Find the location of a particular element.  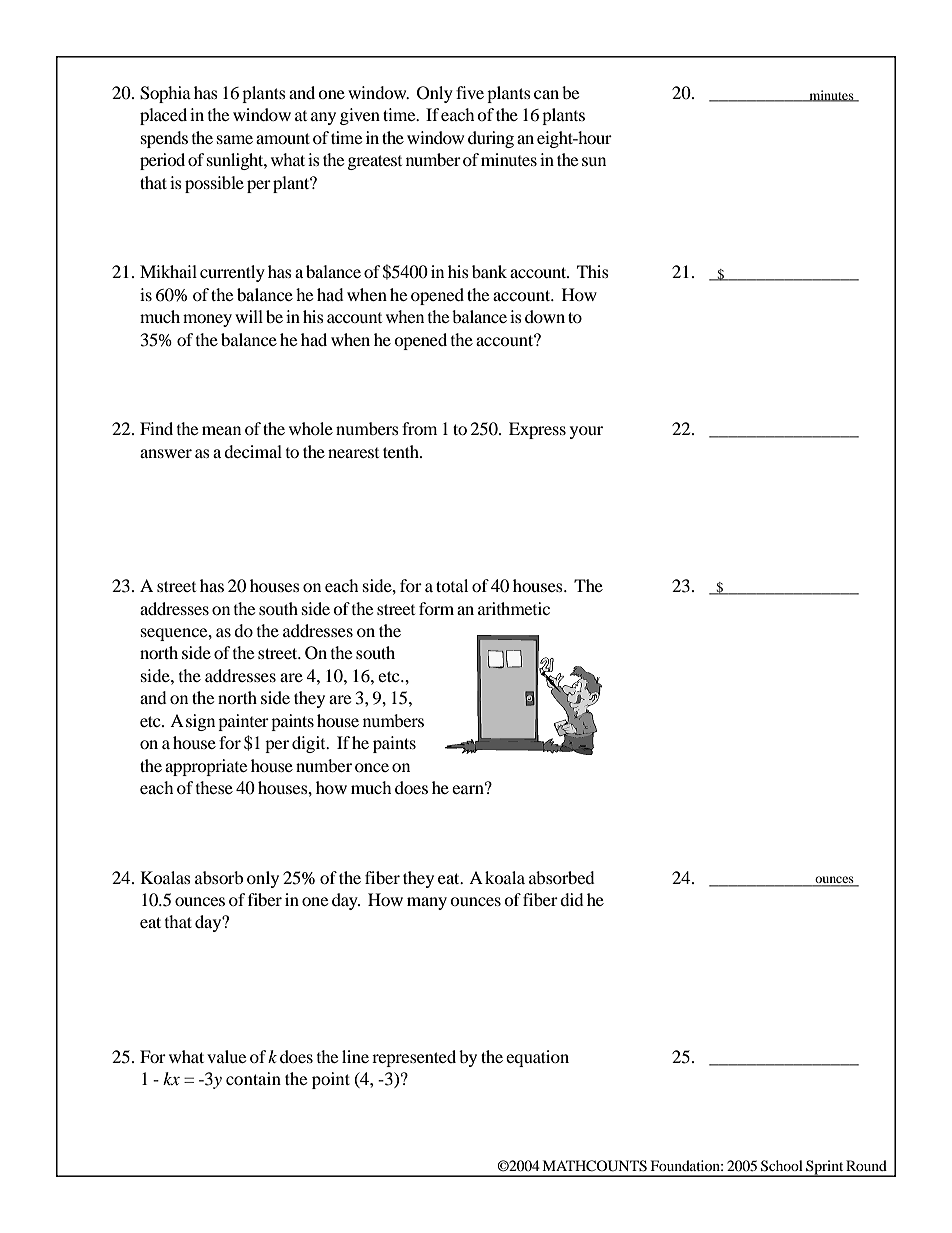

once is located at coordinates (372, 767).
